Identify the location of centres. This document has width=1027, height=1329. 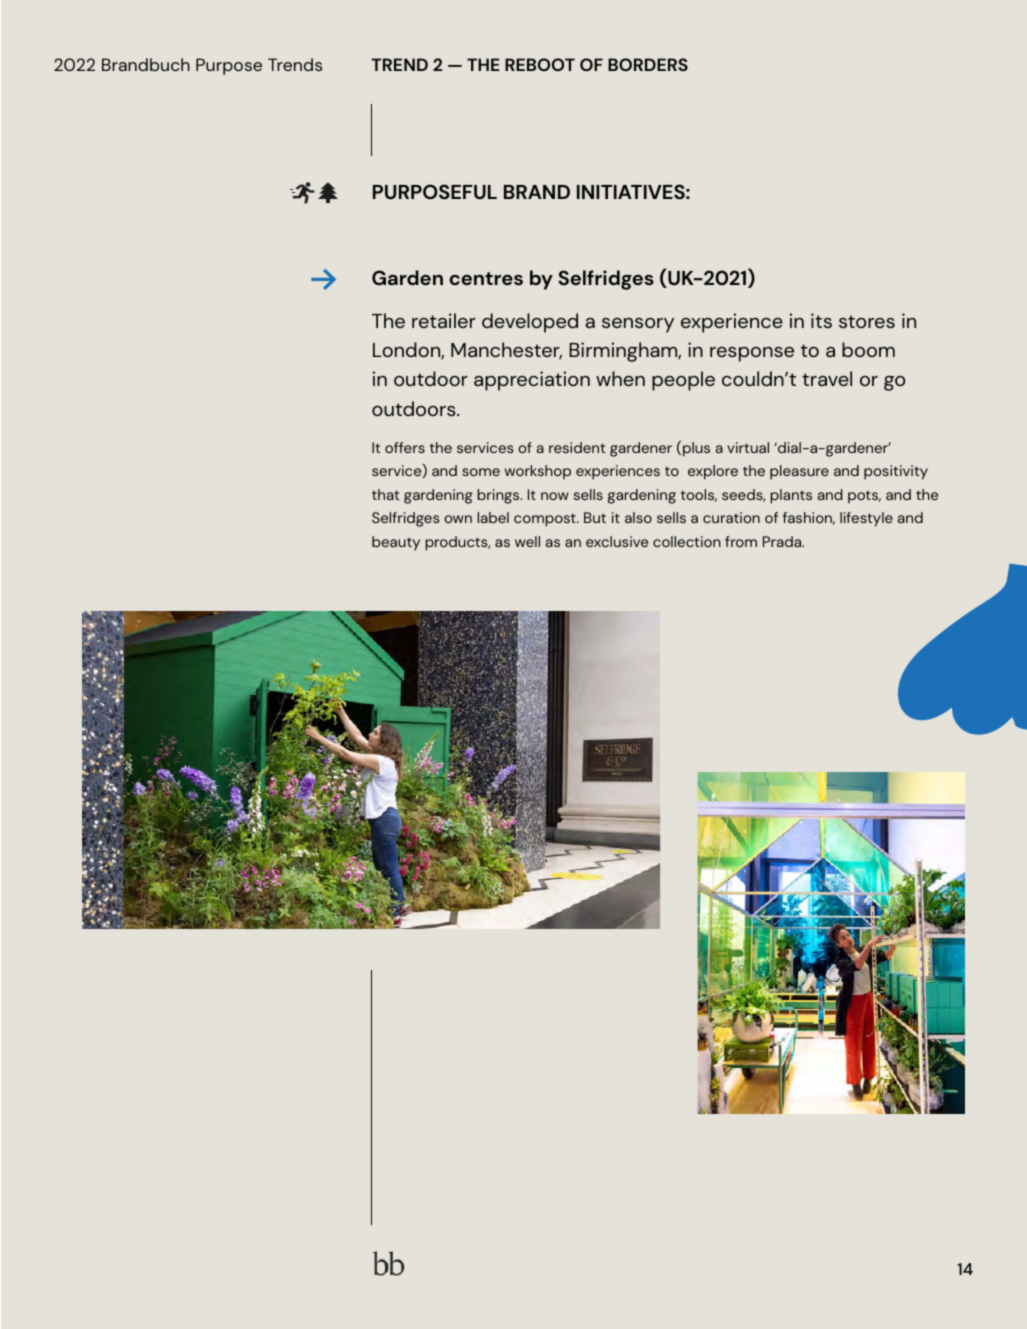
(486, 278).
